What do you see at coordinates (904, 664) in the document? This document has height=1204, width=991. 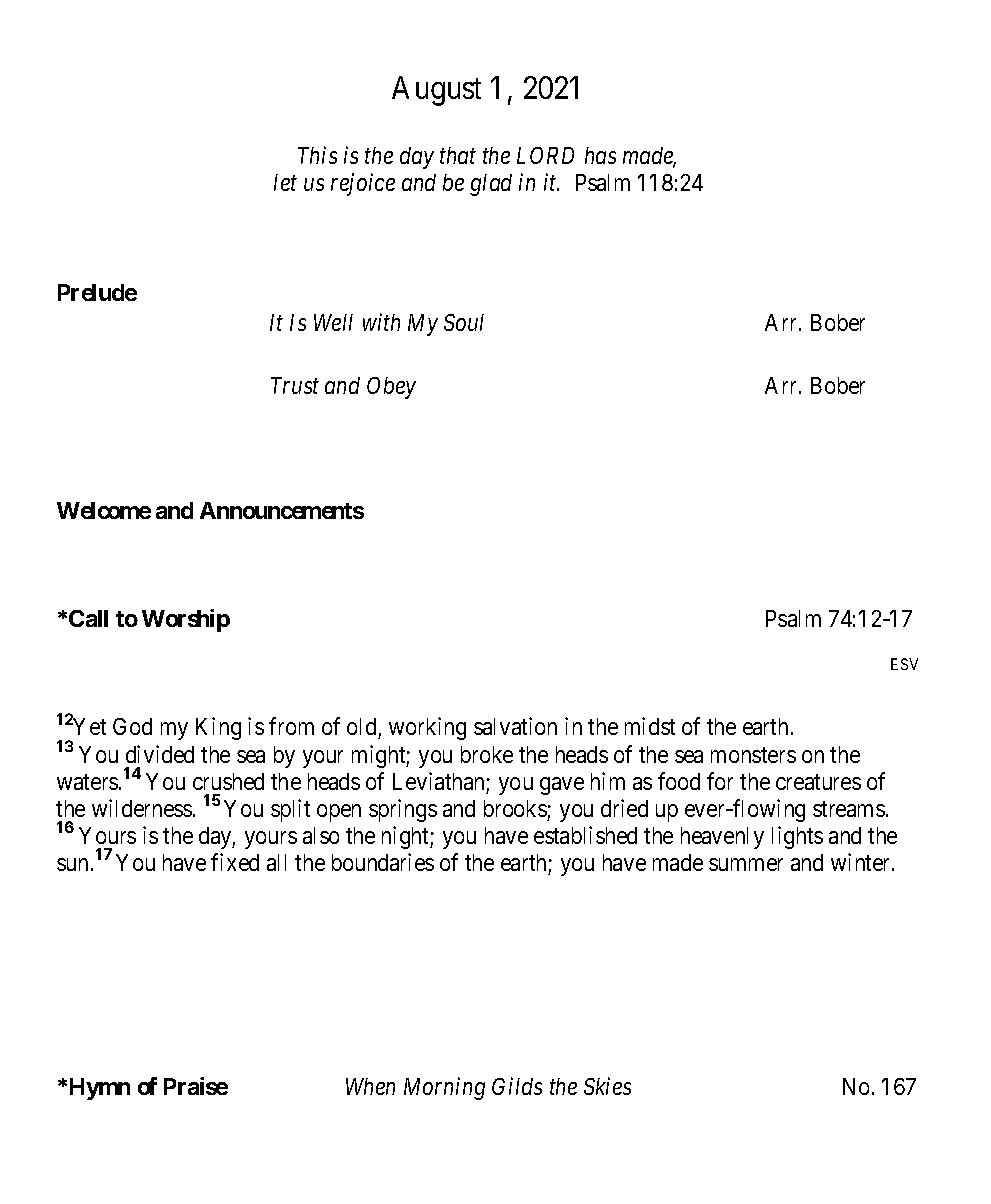 I see `ESV` at bounding box center [904, 664].
